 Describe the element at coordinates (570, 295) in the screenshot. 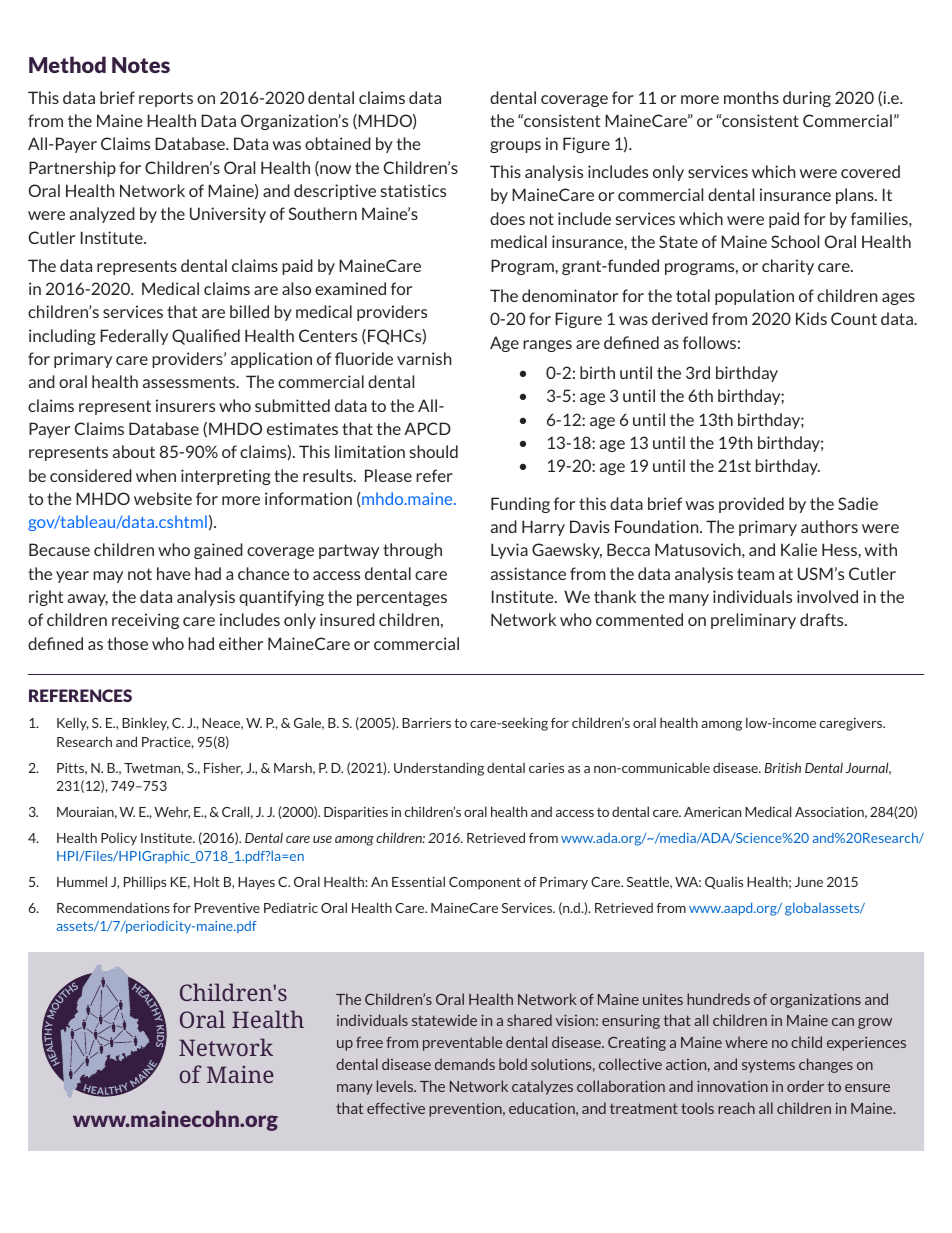

I see `denominator` at that location.
